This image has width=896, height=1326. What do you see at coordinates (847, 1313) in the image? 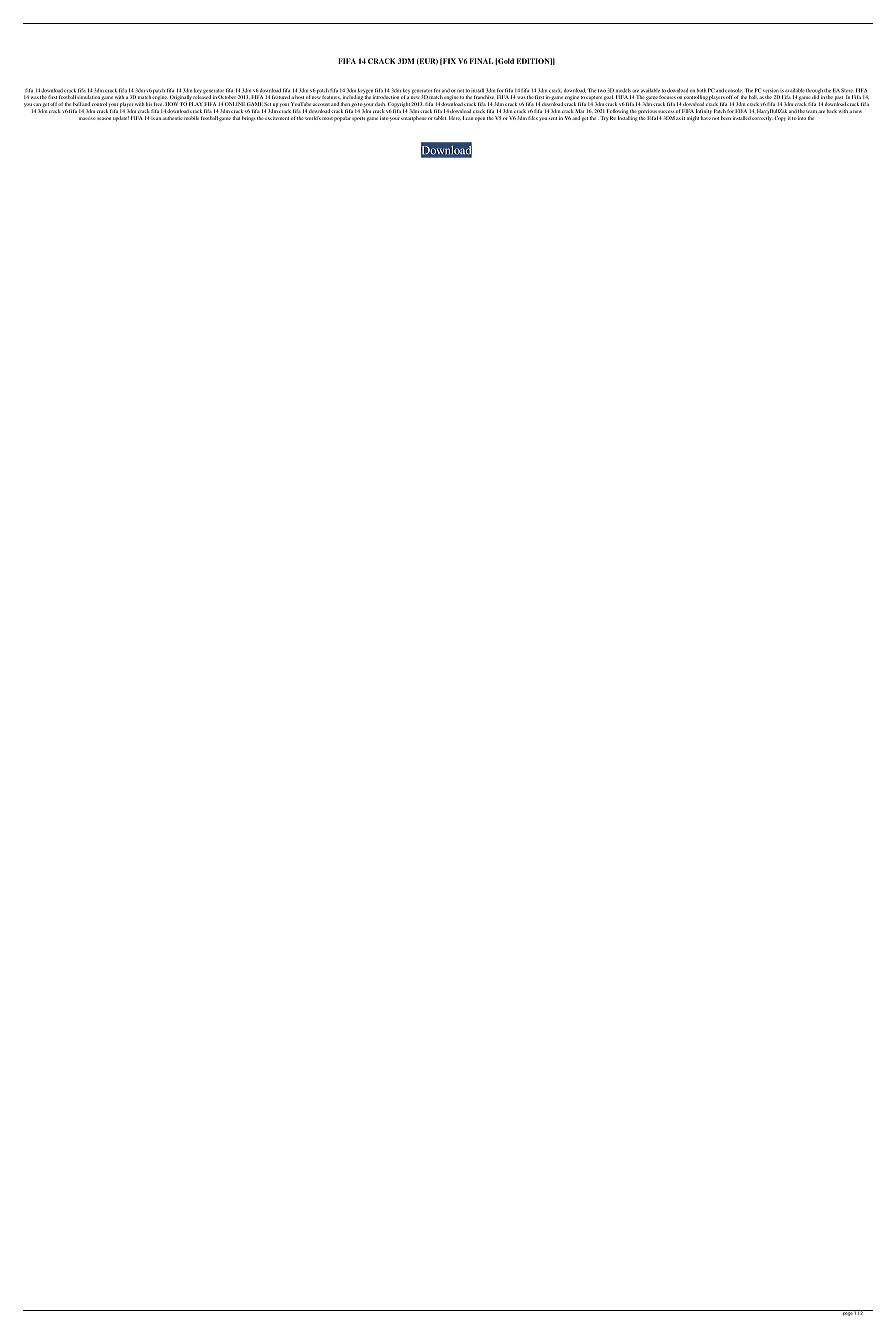
I see `page` at bounding box center [847, 1313].
